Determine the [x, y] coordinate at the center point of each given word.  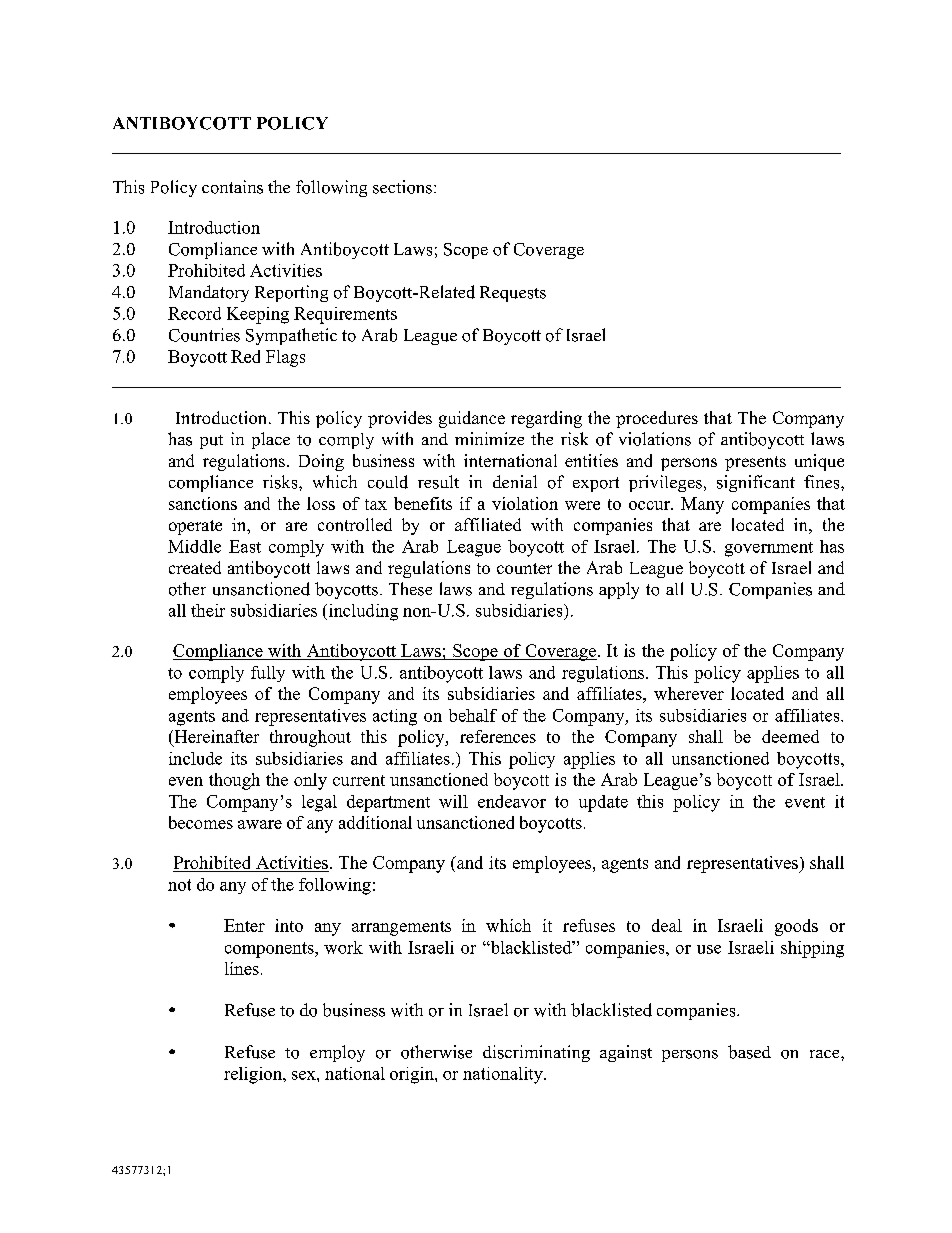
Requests [513, 294]
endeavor [512, 801]
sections [402, 187]
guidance [472, 419]
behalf [473, 715]
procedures [657, 419]
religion [254, 1075]
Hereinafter [215, 738]
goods [796, 927]
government [769, 549]
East [245, 546]
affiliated [488, 524]
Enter [244, 925]
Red [245, 356]
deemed [790, 736]
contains [232, 187]
